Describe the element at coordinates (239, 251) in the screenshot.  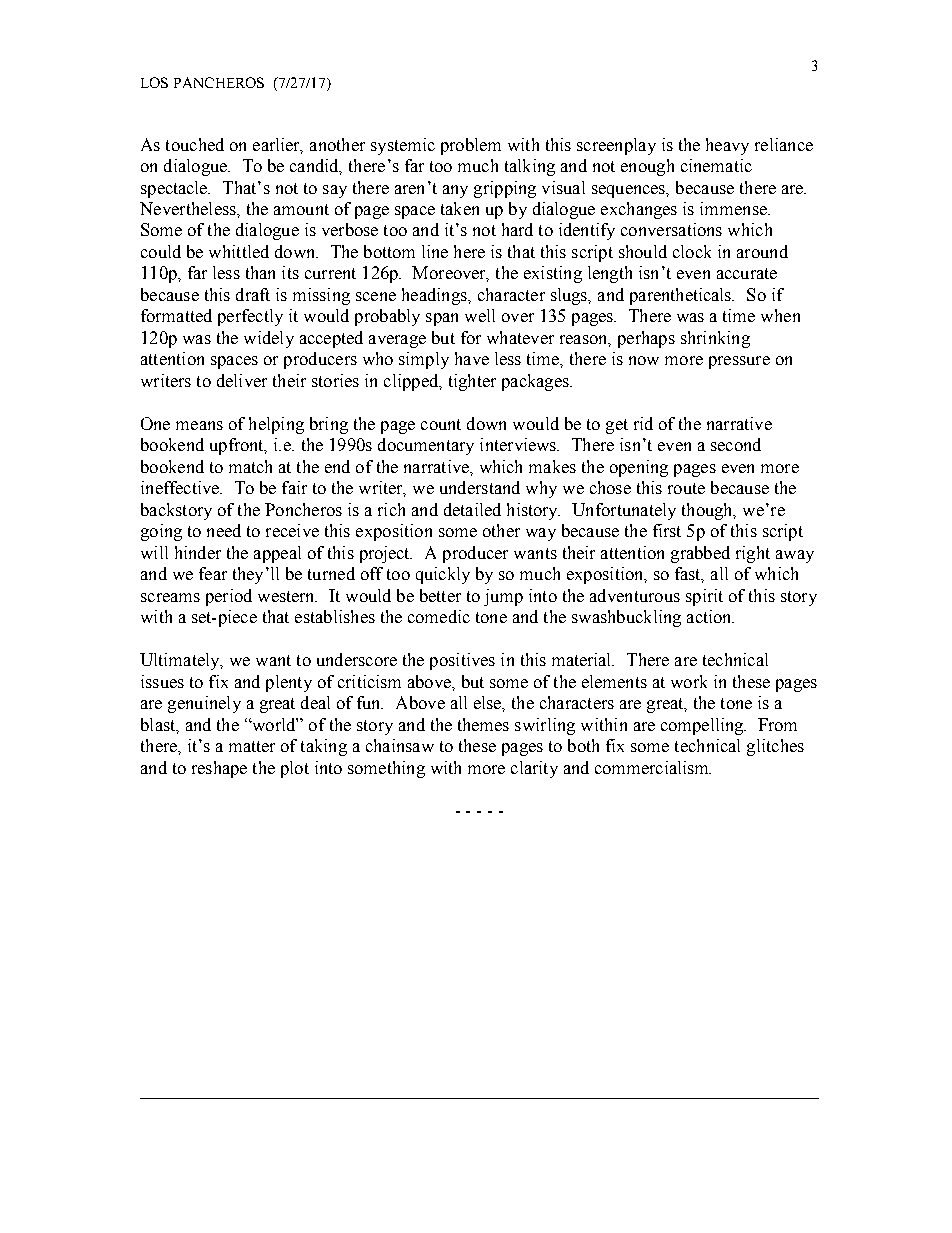
I see `whittled` at that location.
